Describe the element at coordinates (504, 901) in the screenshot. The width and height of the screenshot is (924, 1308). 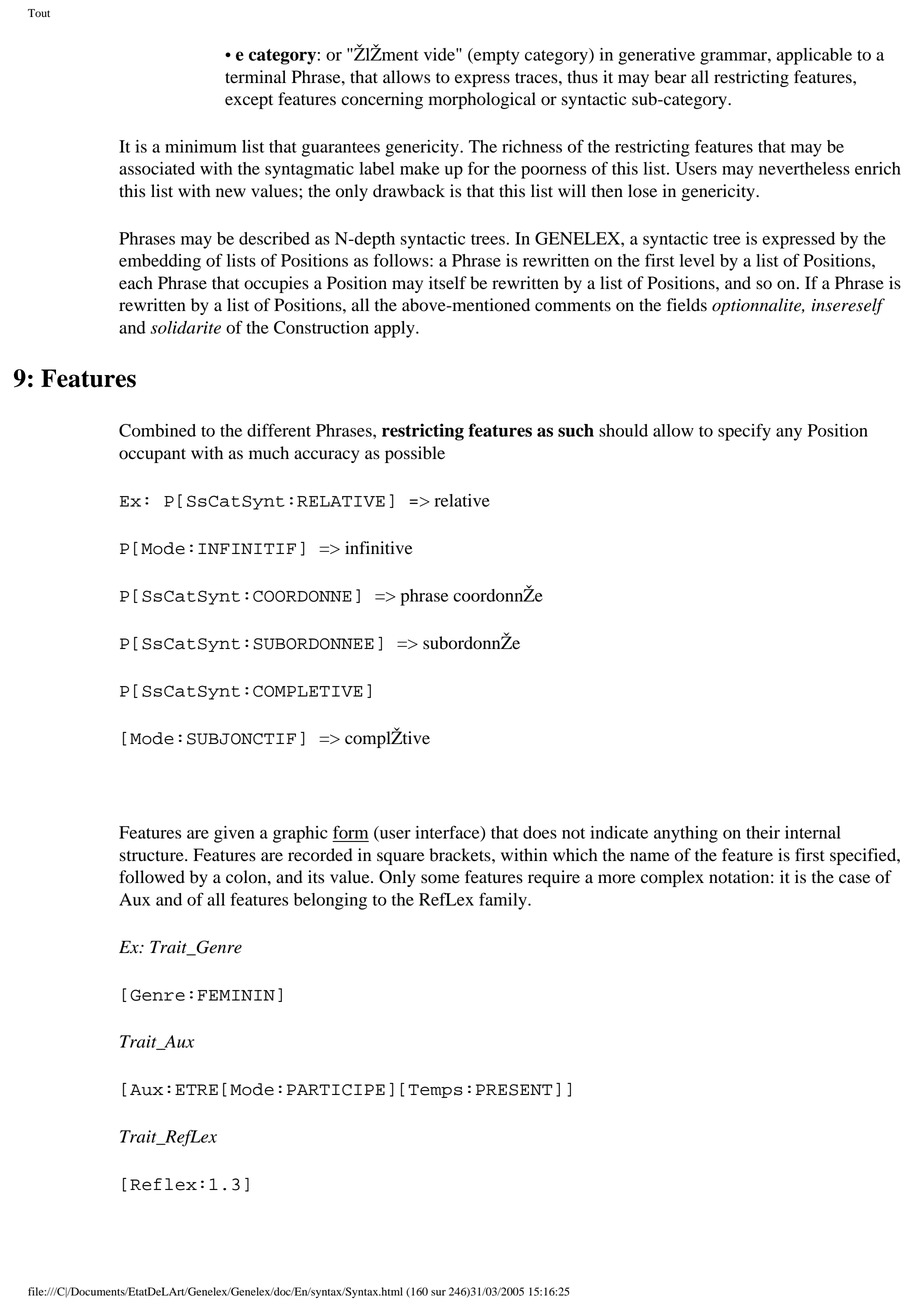
I see `family` at that location.
